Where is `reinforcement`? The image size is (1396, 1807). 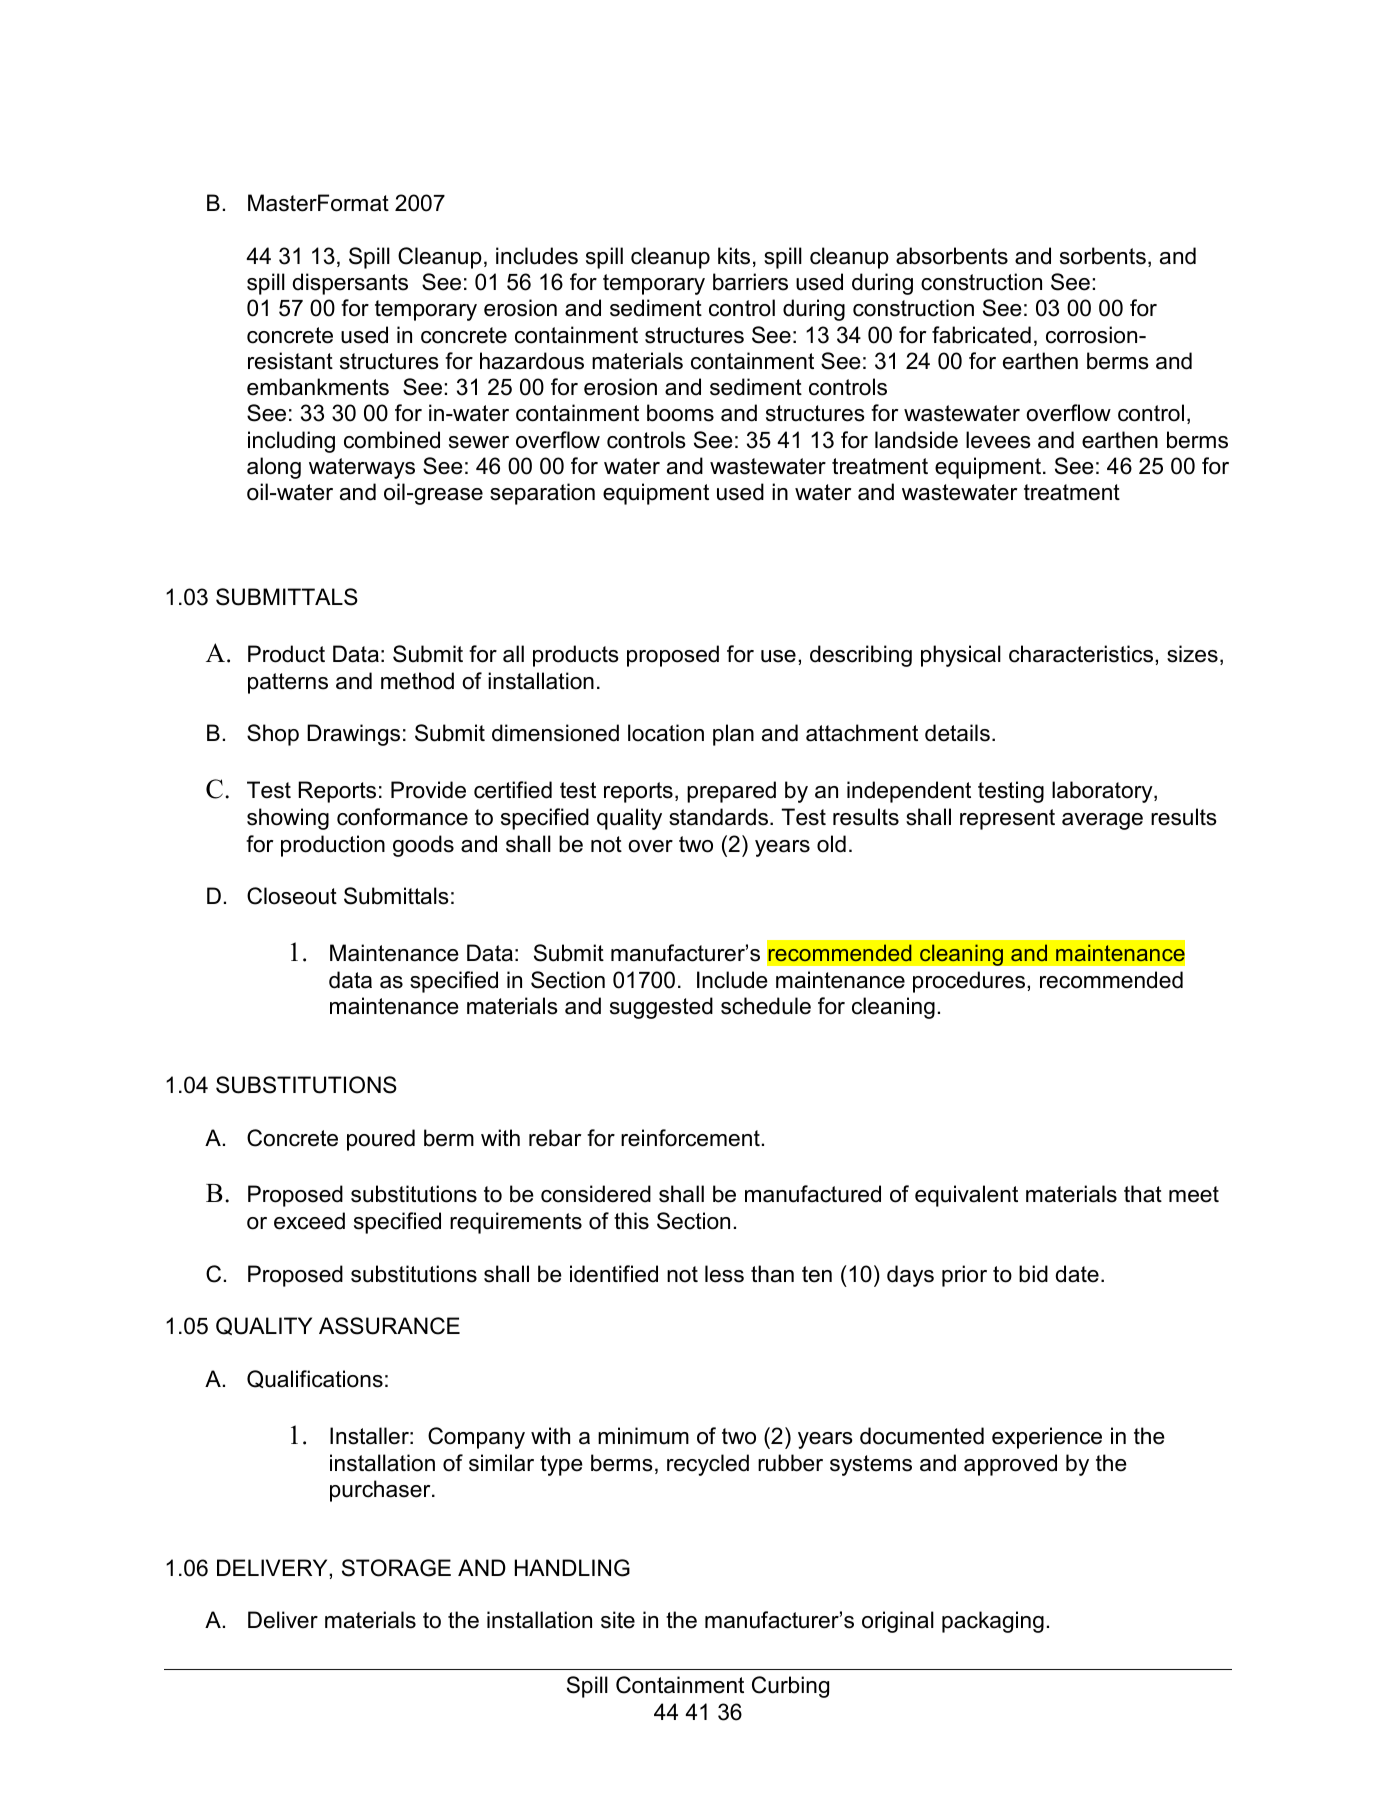 reinforcement is located at coordinates (690, 1138).
